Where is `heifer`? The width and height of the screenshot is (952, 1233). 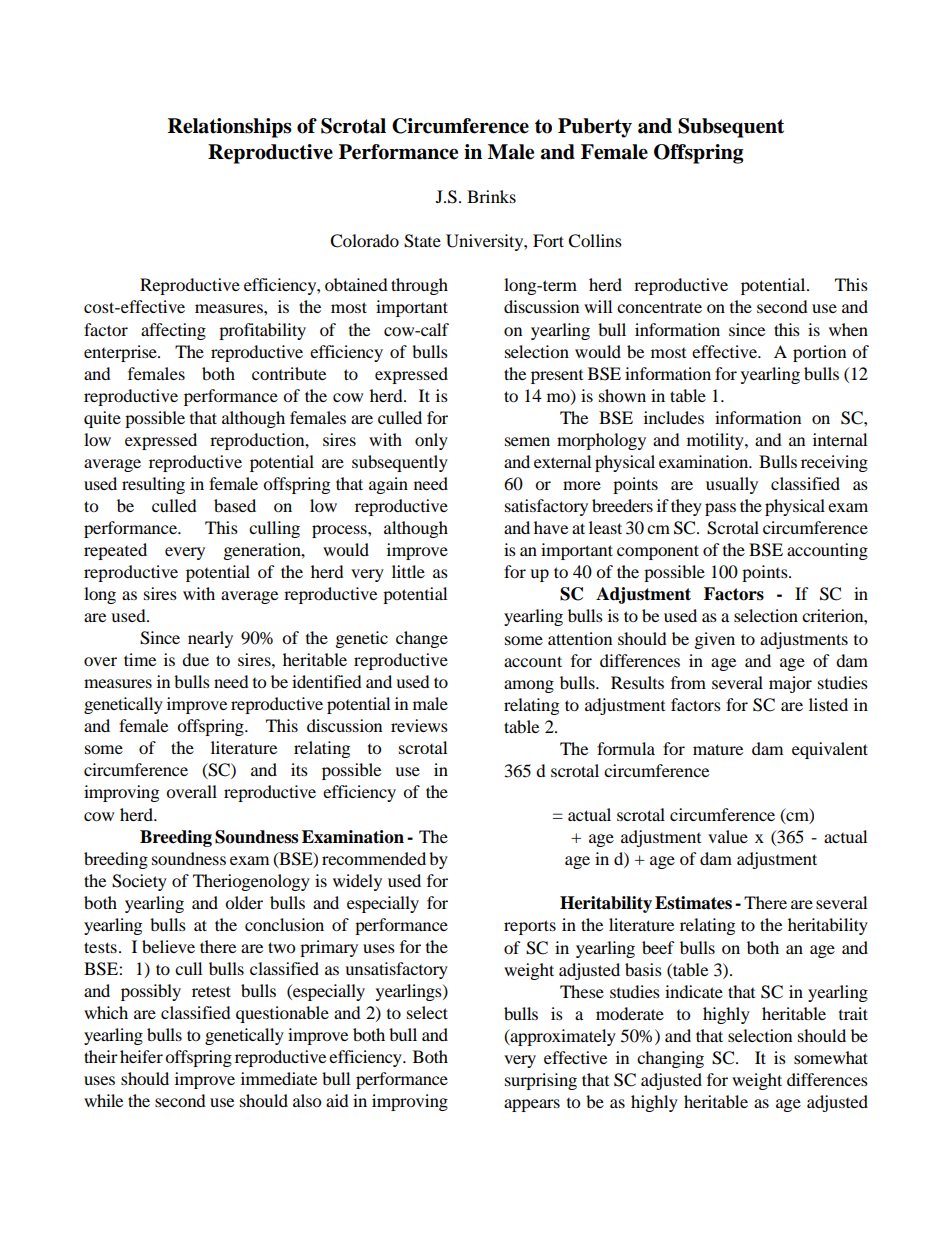
heifer is located at coordinates (141, 1056).
